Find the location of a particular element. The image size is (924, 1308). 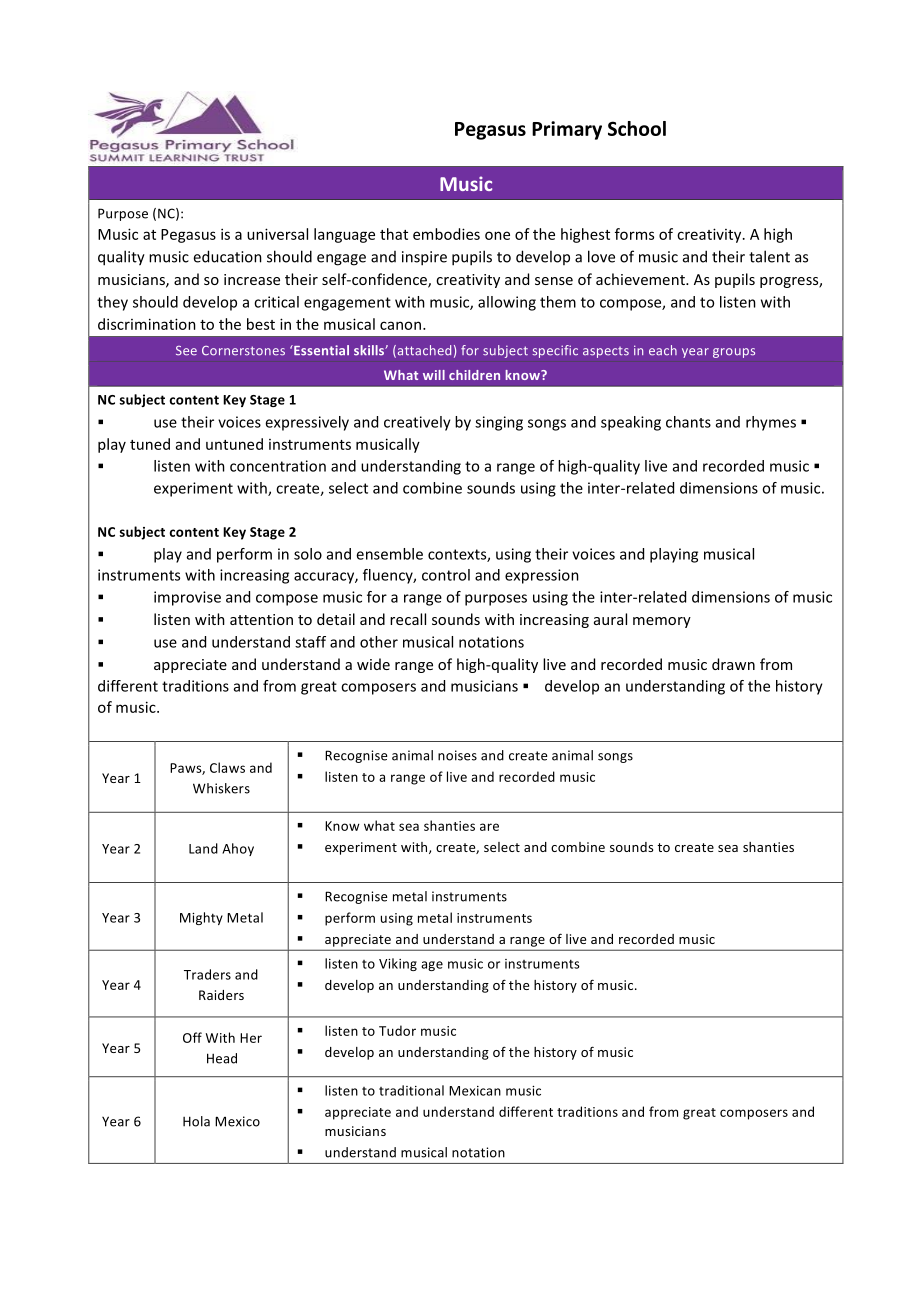

Claws is located at coordinates (227, 767).
